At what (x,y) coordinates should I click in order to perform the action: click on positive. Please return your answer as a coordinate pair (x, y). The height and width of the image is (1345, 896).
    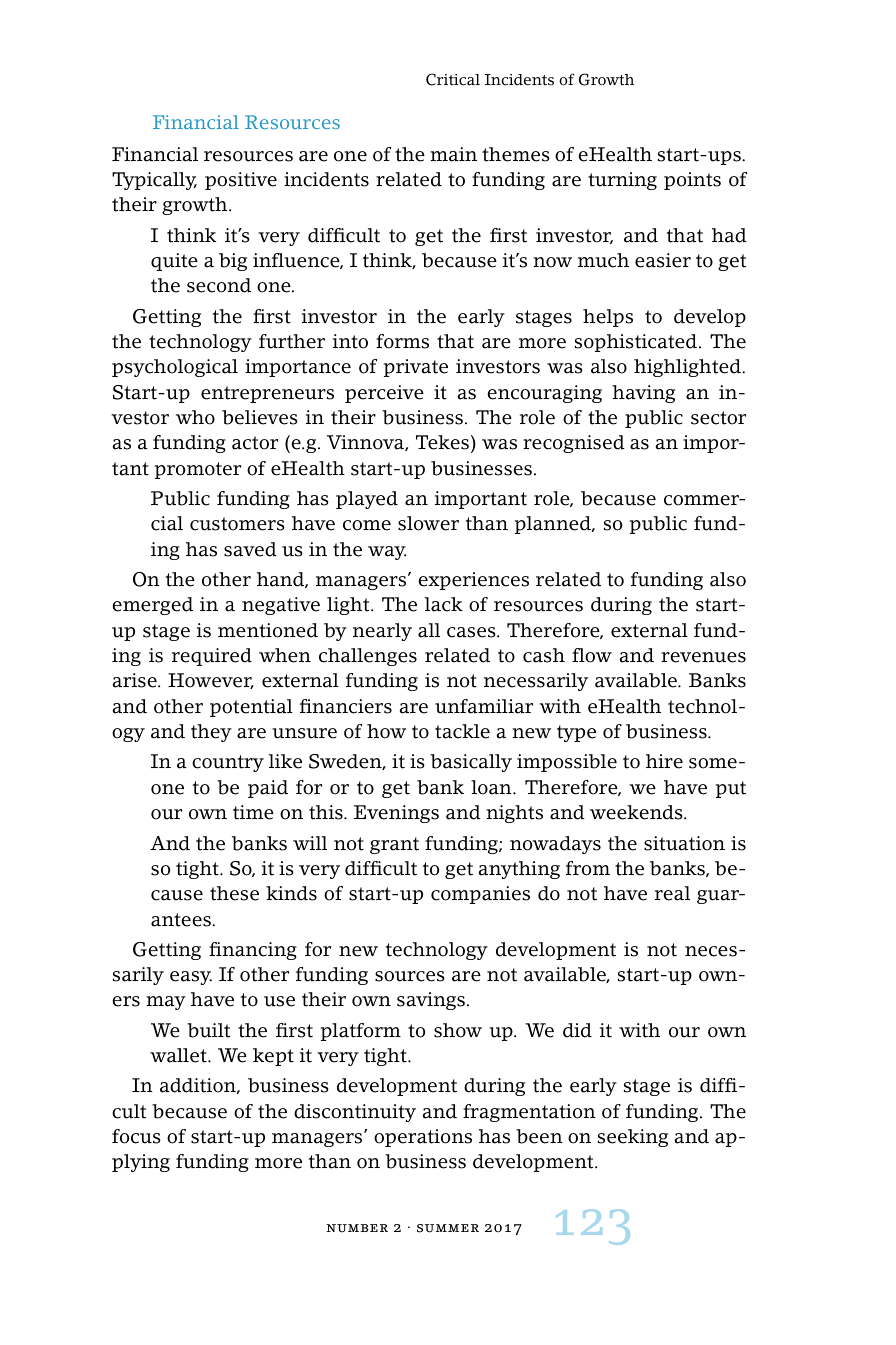
    Looking at the image, I should click on (241, 181).
